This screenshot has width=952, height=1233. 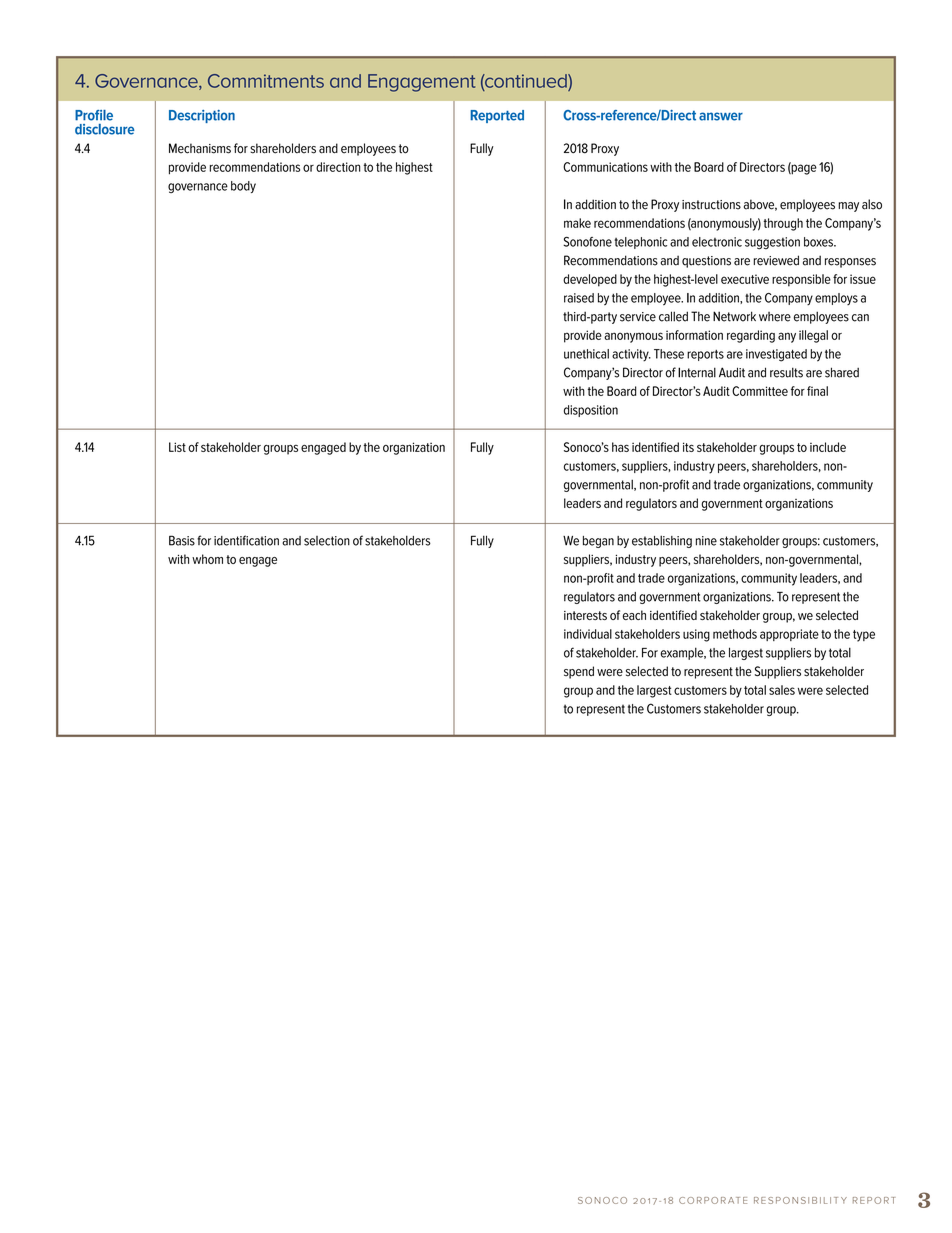 I want to click on answer, so click(x=721, y=116).
